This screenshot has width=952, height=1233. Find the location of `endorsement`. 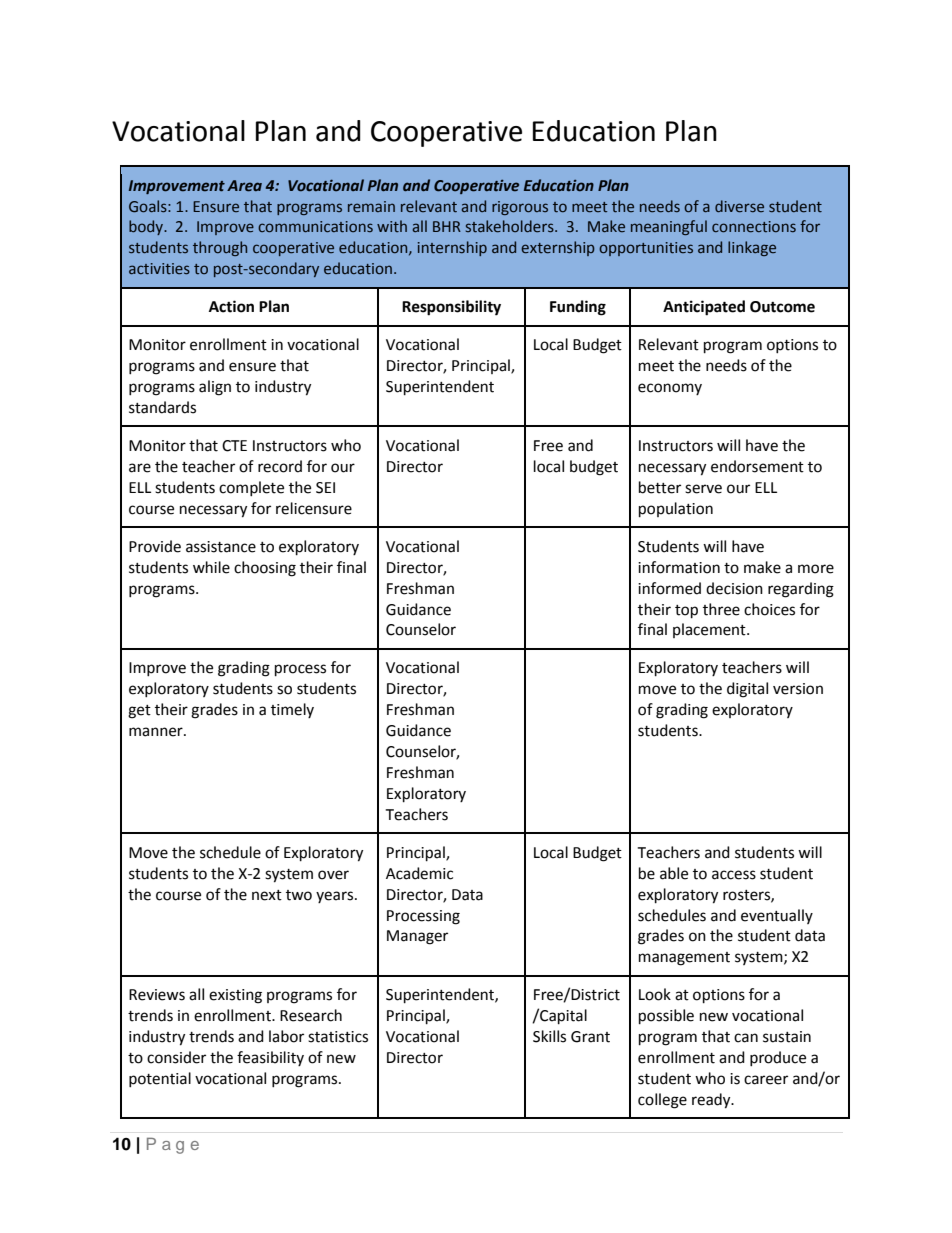

endorsement is located at coordinates (757, 466).
